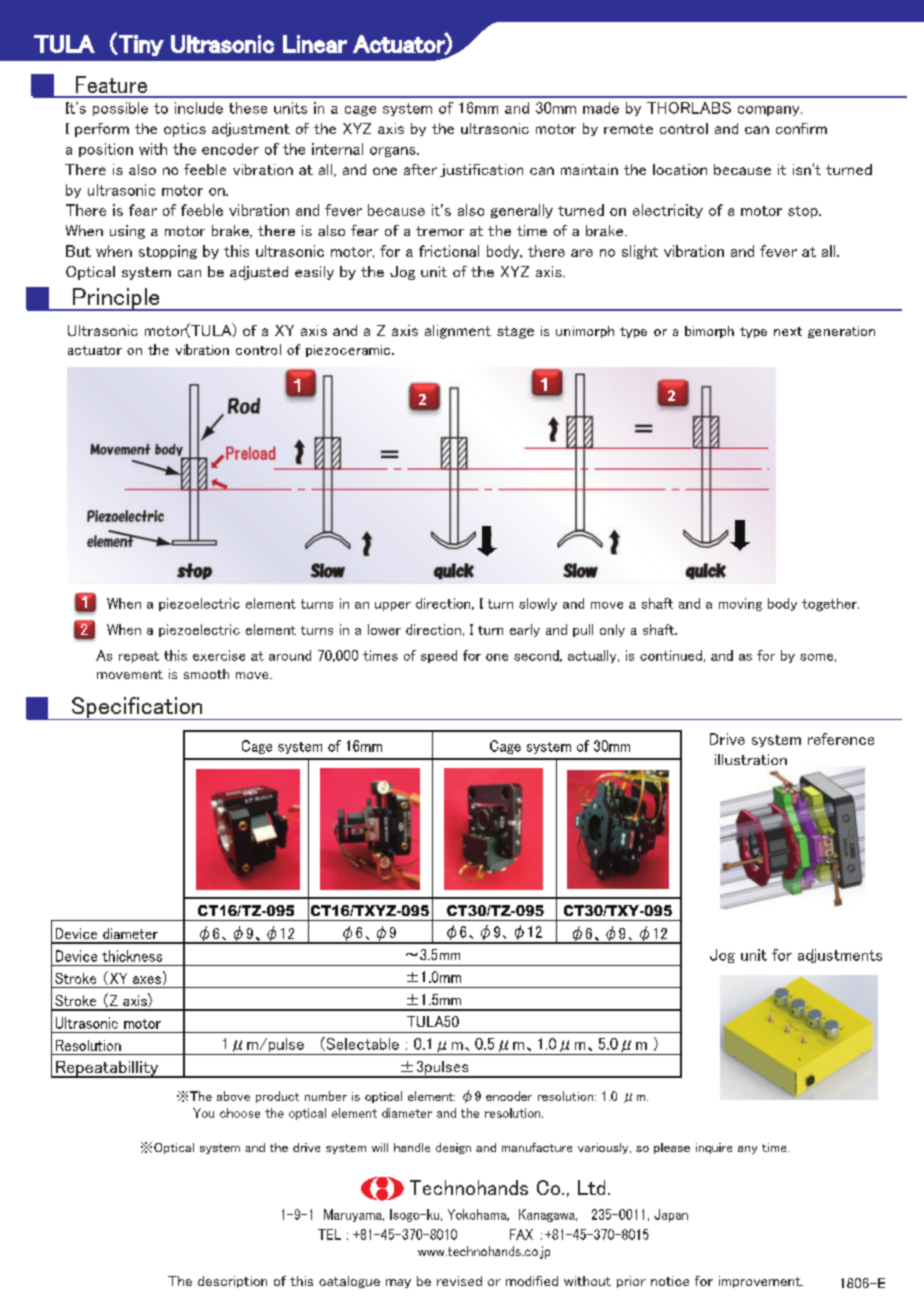  Describe the element at coordinates (770, 111) in the image. I see `company` at that location.
